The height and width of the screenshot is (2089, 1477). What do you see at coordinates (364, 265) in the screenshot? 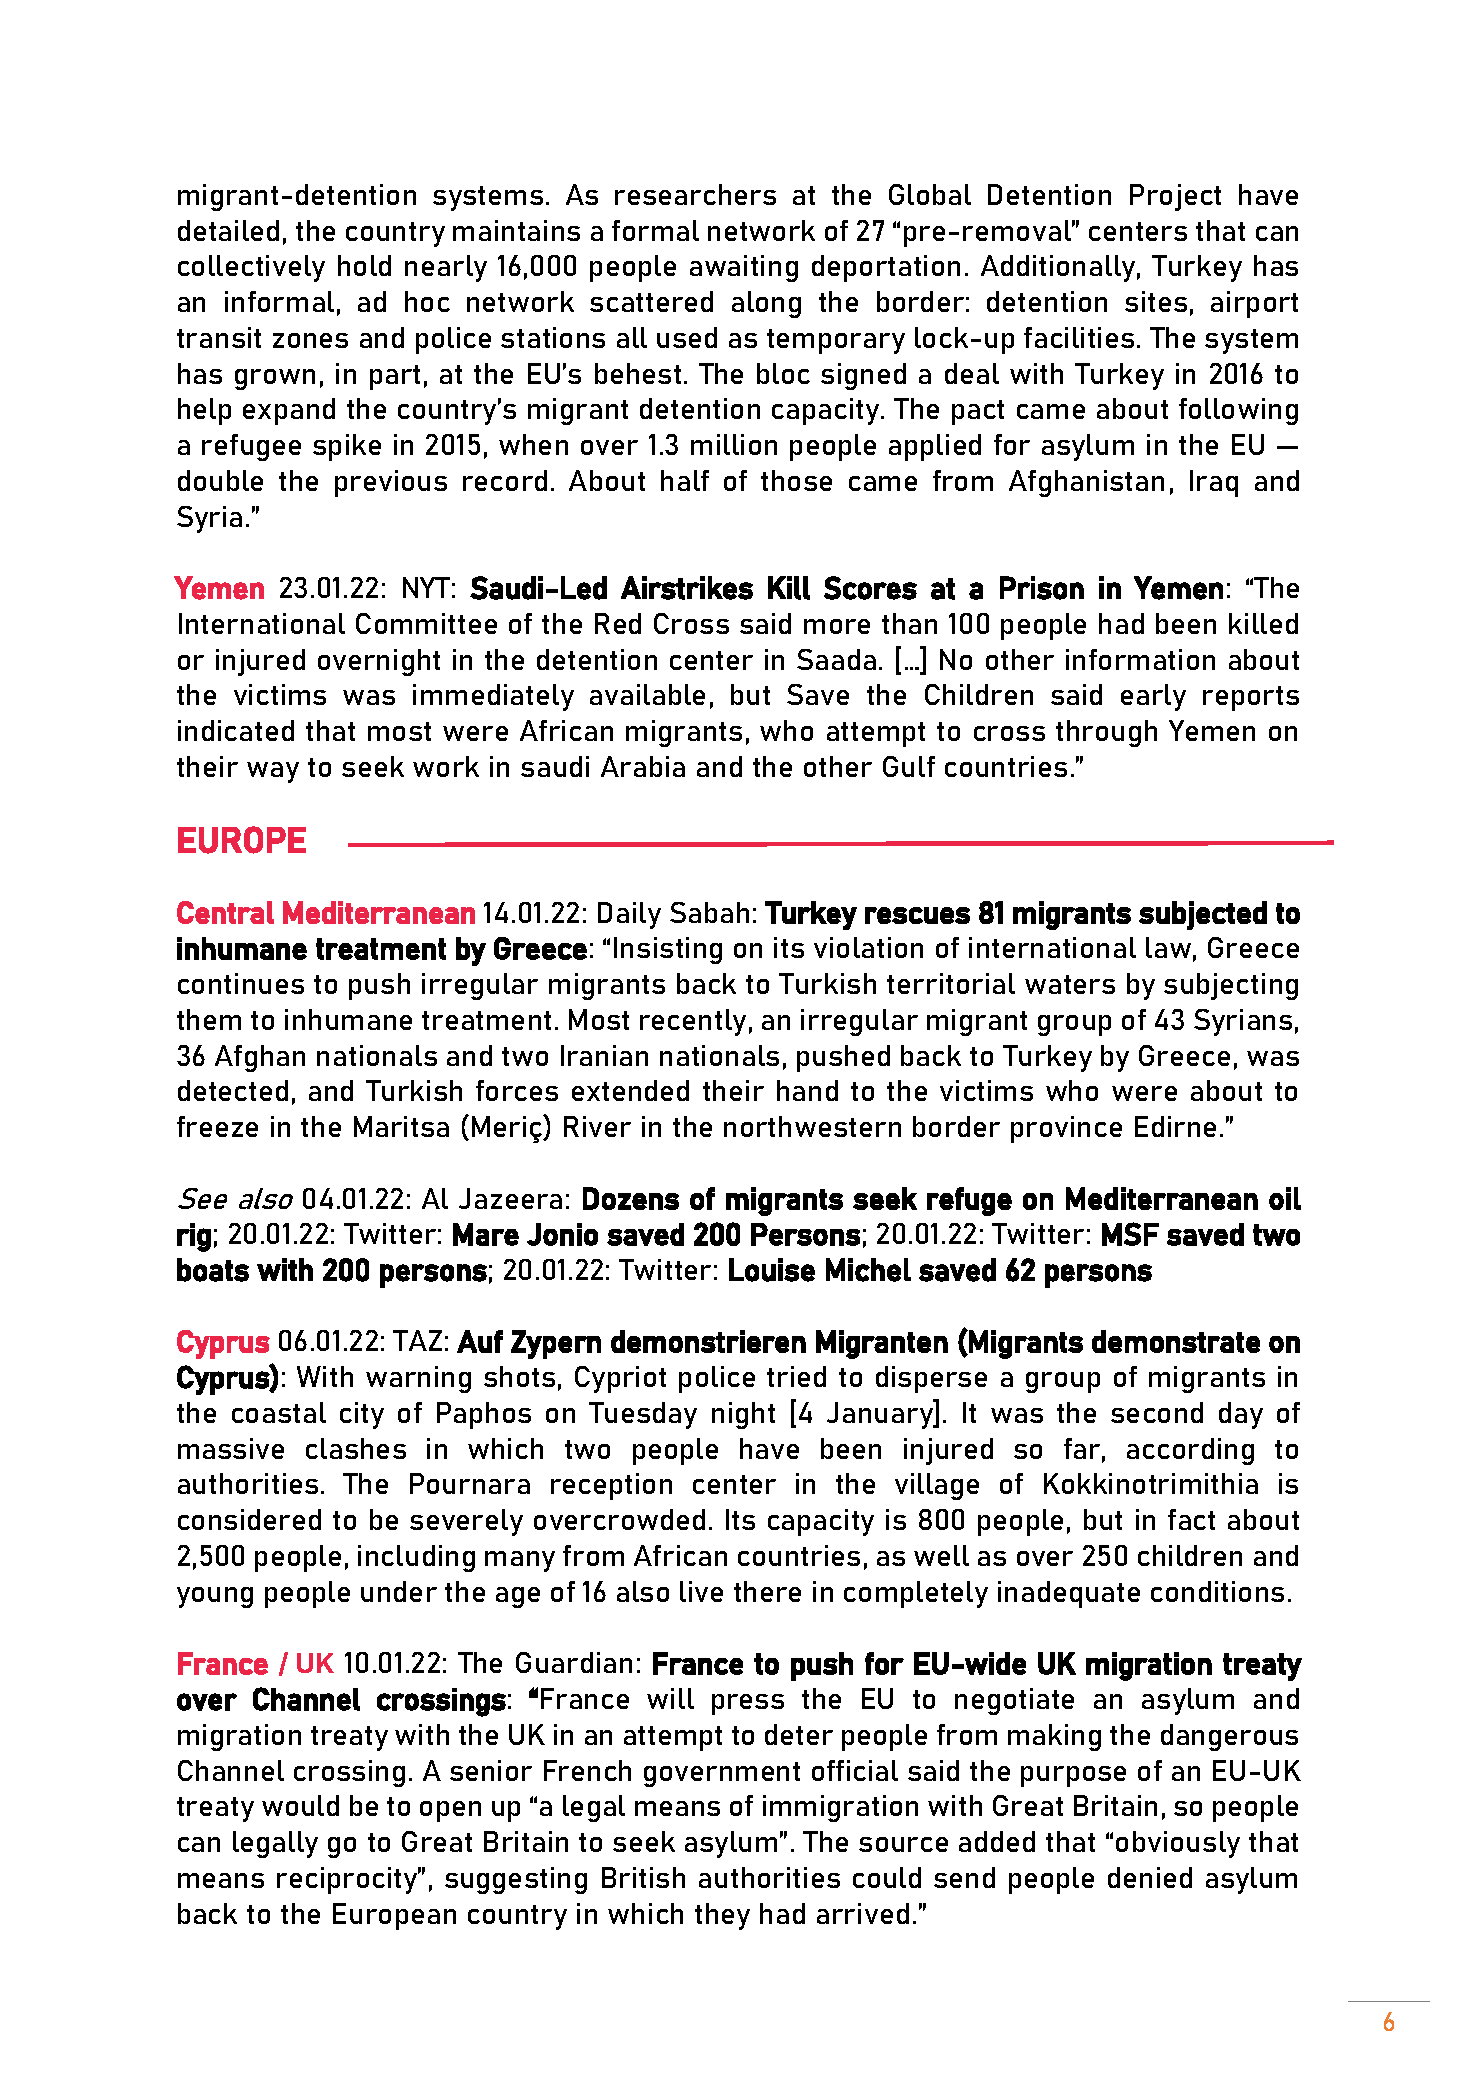
I see `hold` at bounding box center [364, 265].
